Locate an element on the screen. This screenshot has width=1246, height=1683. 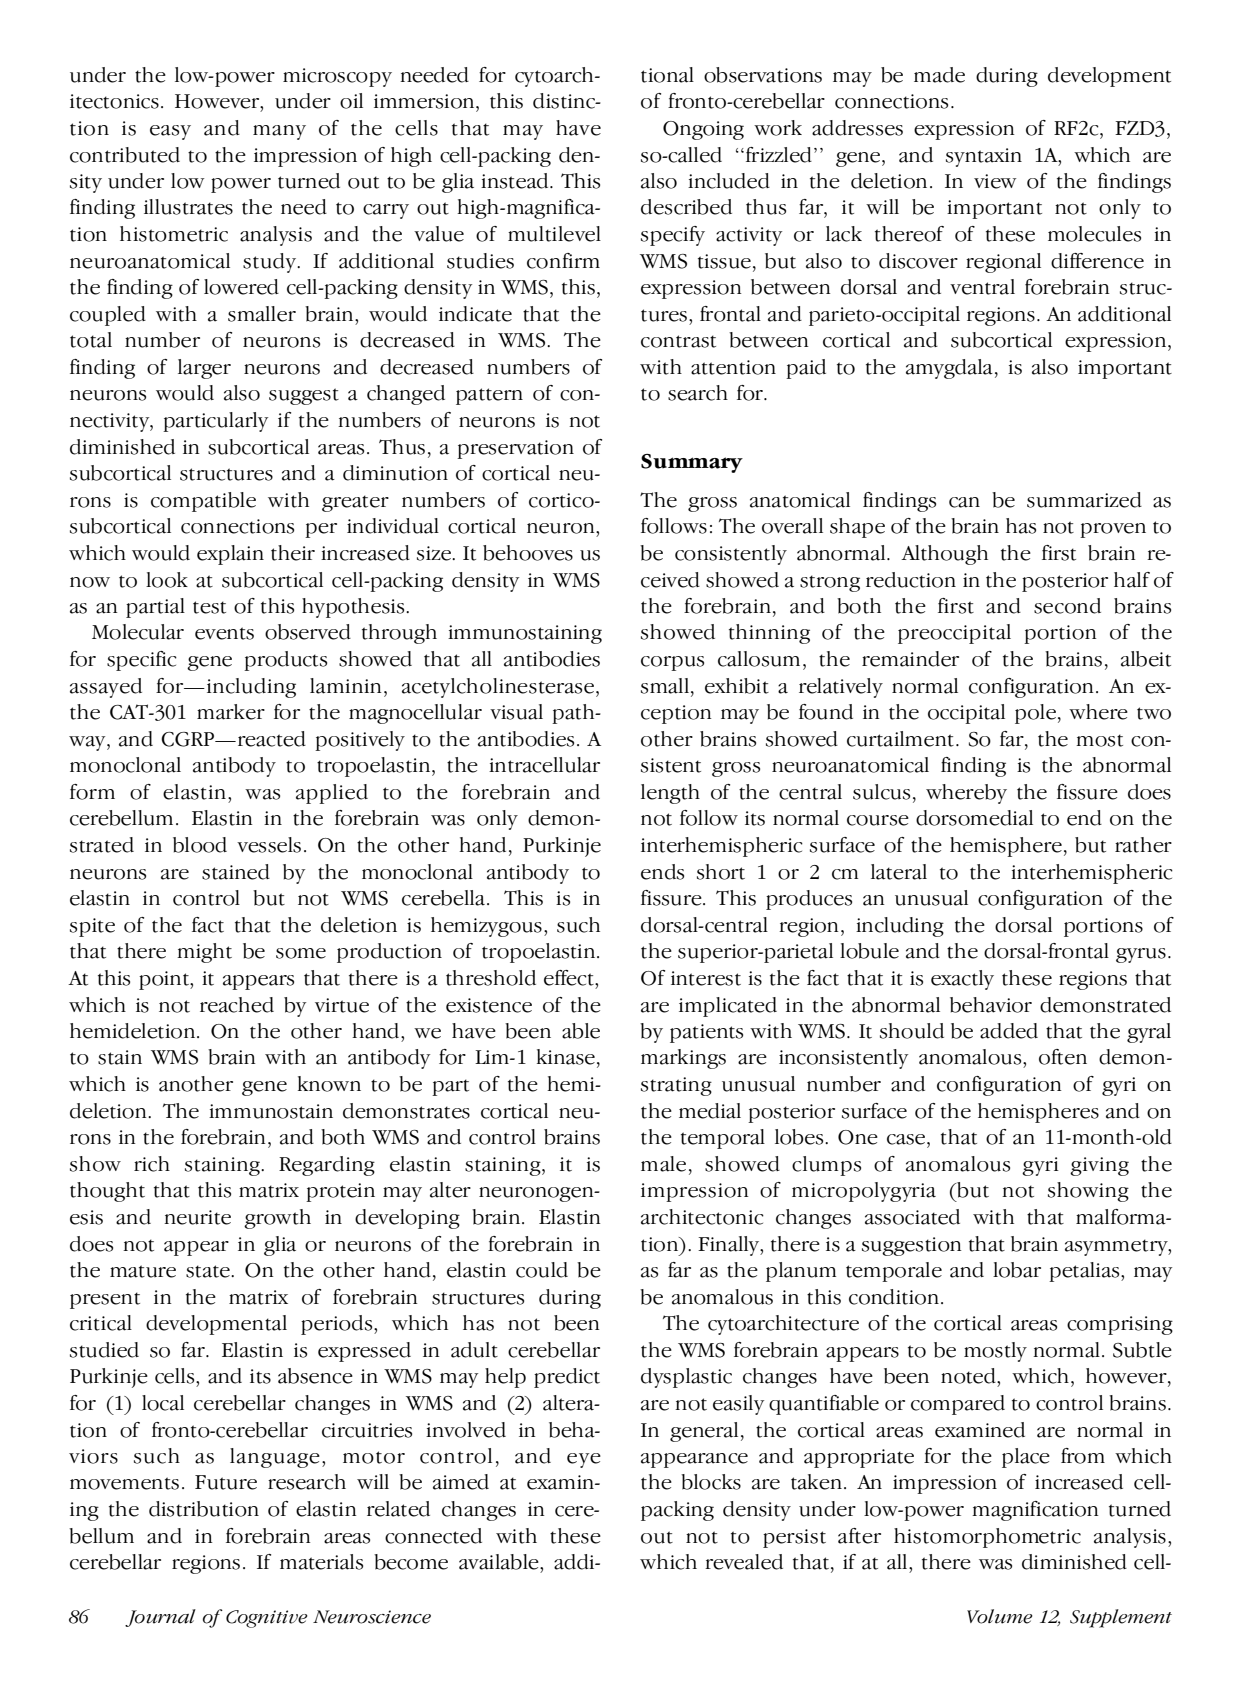
revealed is located at coordinates (744, 1562).
